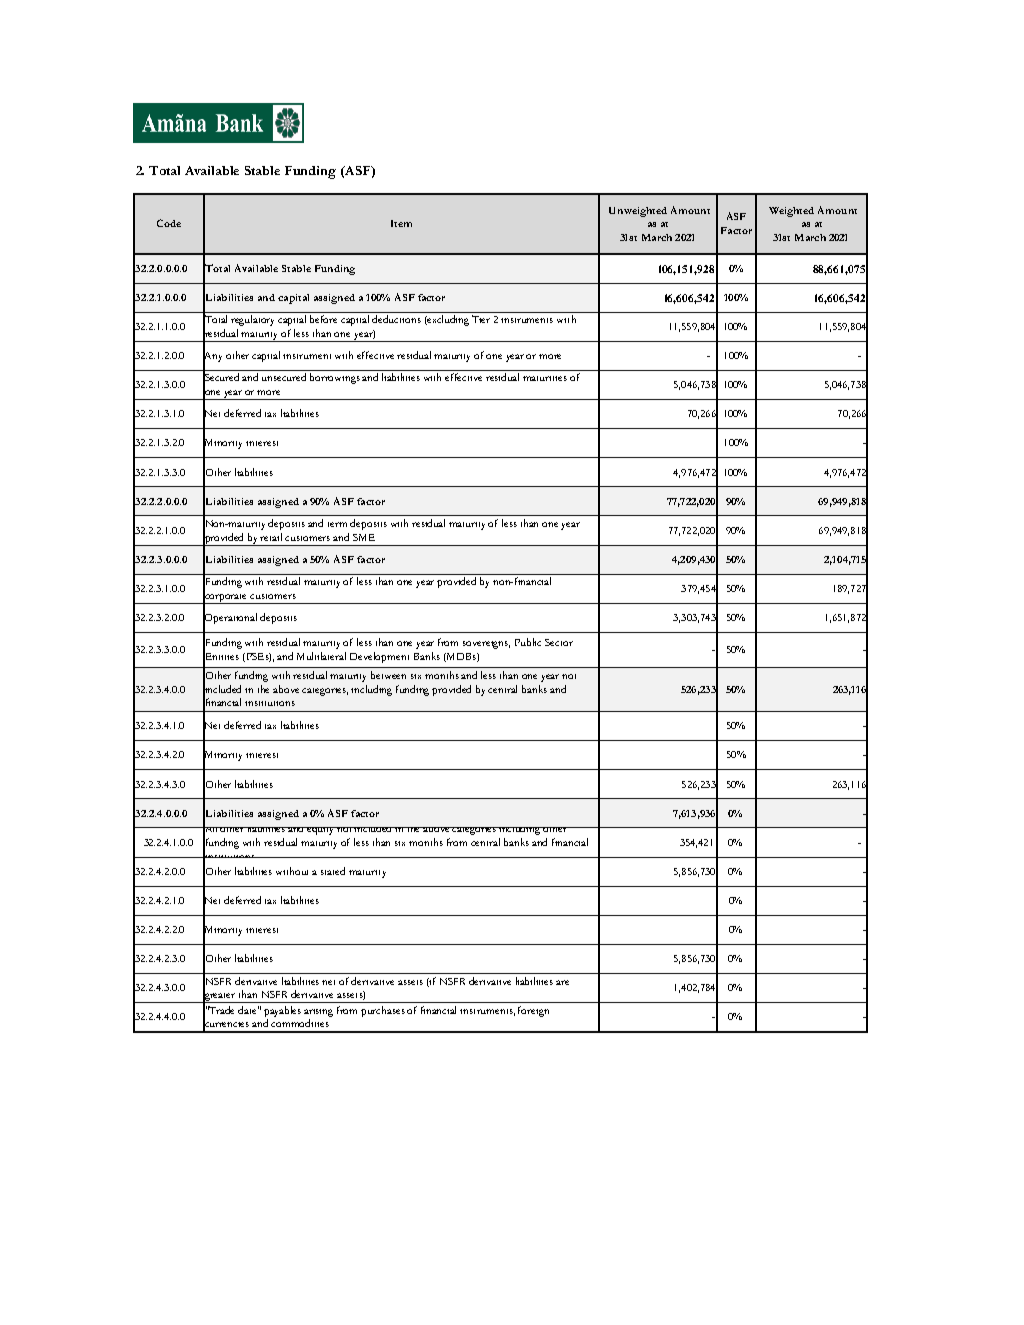 This screenshot has height=1325, width=1024. Describe the element at coordinates (379, 657) in the screenshot. I see `Development` at that location.
